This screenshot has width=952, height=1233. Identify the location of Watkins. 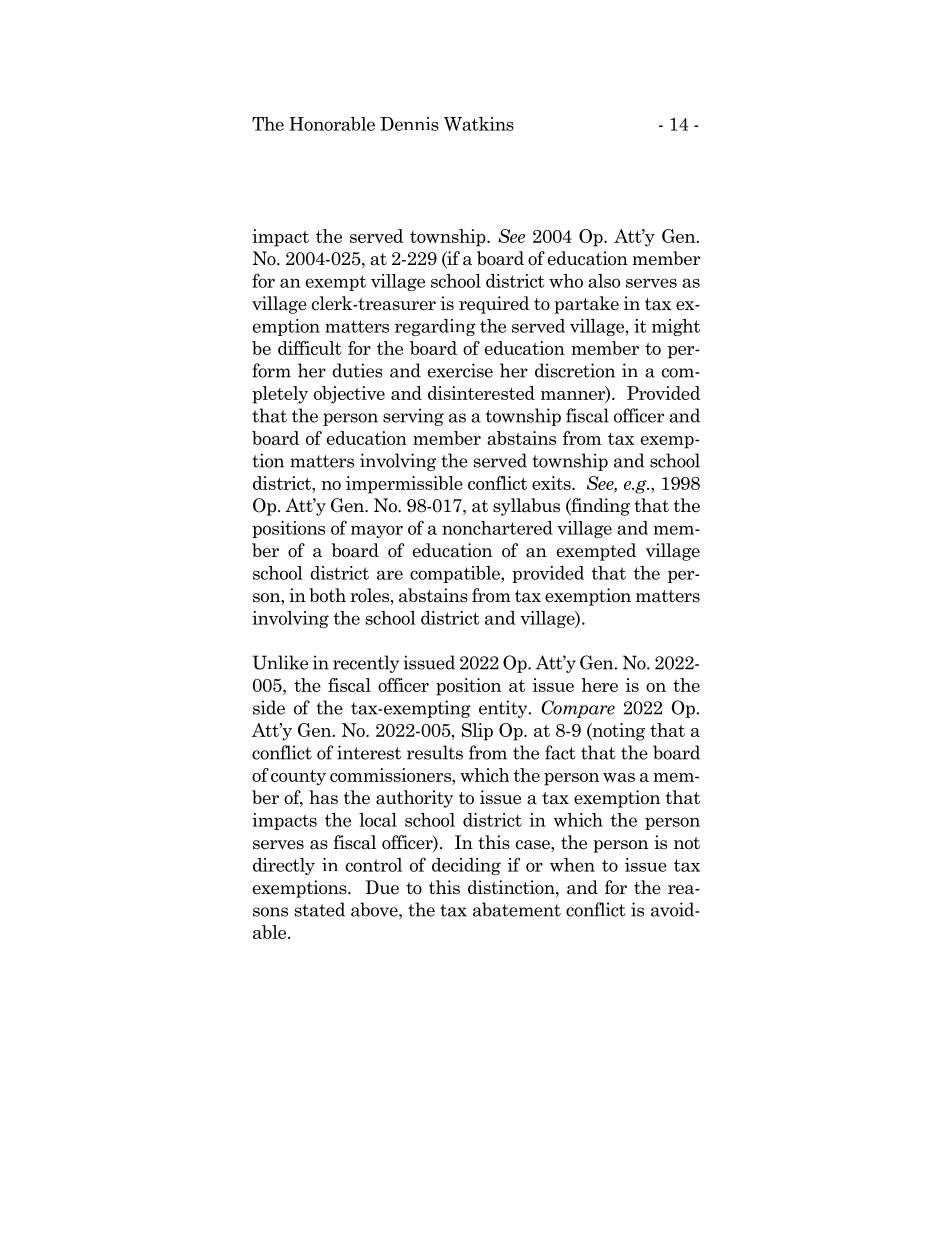
(479, 124).
